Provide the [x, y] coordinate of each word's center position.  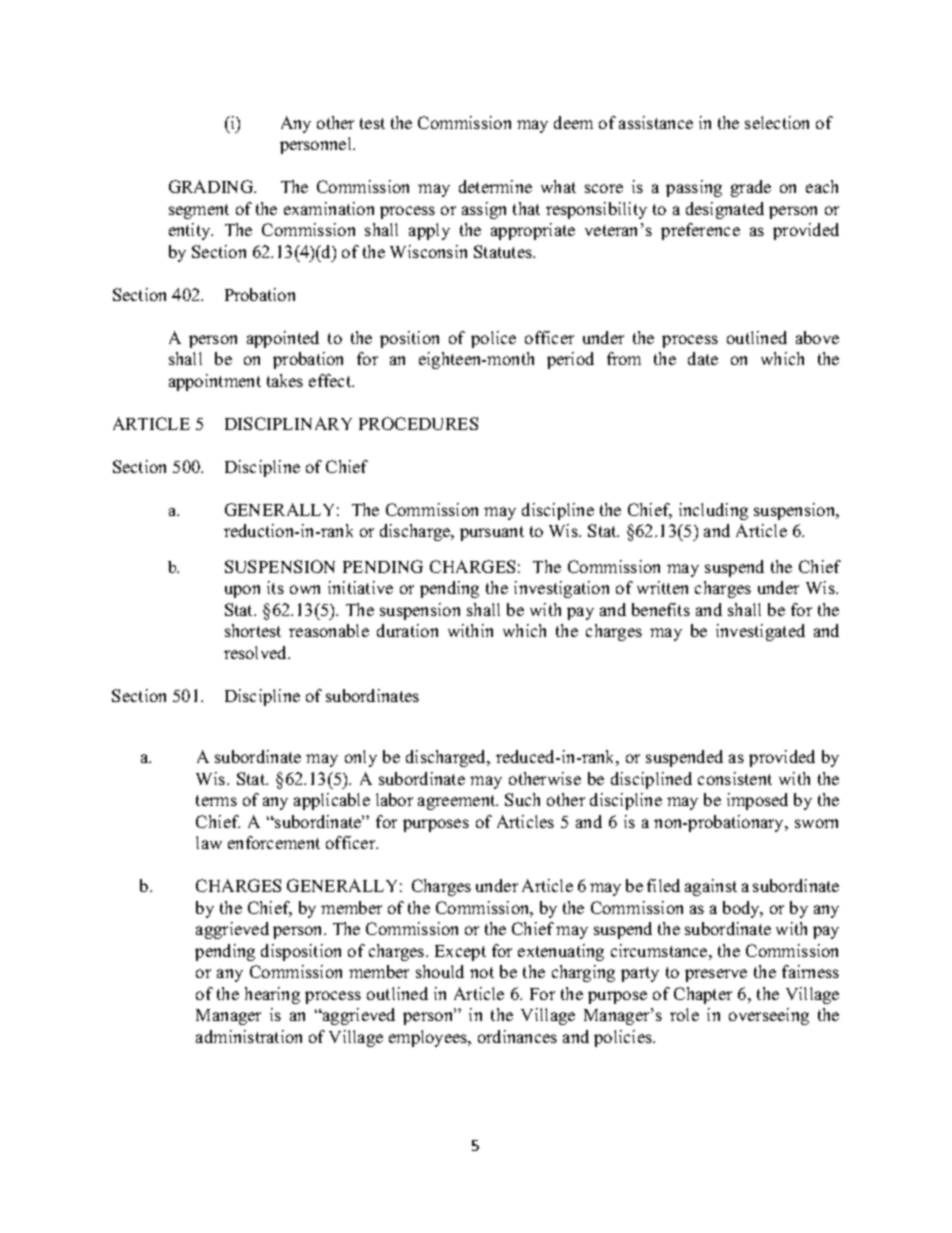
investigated [760, 632]
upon [242, 591]
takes [285, 380]
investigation [561, 589]
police [493, 339]
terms [216, 800]
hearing [272, 995]
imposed [757, 801]
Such [522, 799]
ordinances [517, 1036]
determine [495, 186]
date [703, 358]
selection [777, 122]
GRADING [212, 186]
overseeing [769, 1016]
